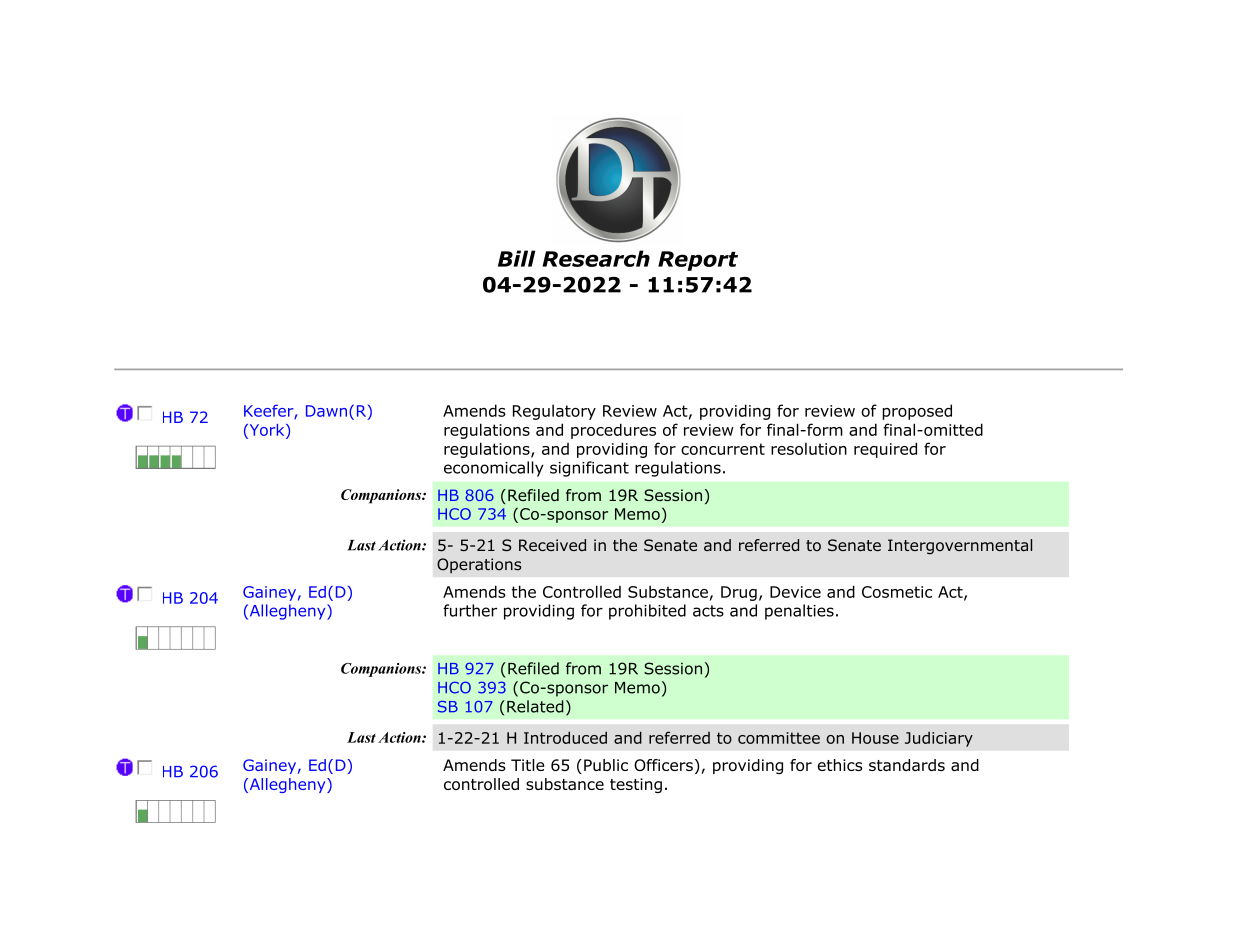 This page has height=952, width=1233. I want to click on Public, so click(606, 765).
